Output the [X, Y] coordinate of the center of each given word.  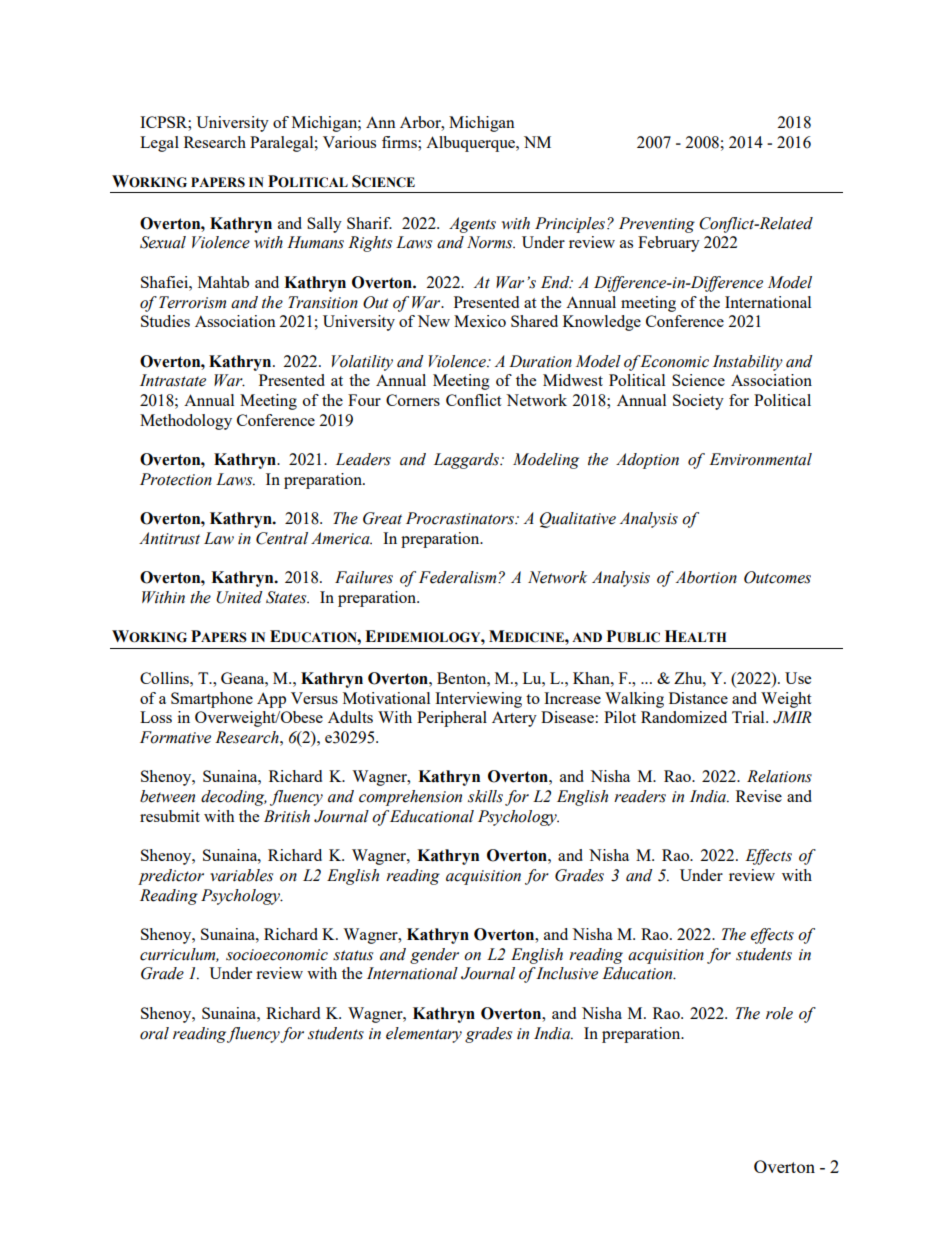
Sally [324, 225]
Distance [698, 698]
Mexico [480, 321]
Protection [176, 479]
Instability [748, 363]
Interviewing [478, 700]
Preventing [657, 225]
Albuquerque [472, 144]
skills [485, 796]
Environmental [760, 459]
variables [241, 875]
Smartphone [212, 700]
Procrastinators [461, 518]
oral [154, 1033]
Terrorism [192, 302]
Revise [759, 796]
